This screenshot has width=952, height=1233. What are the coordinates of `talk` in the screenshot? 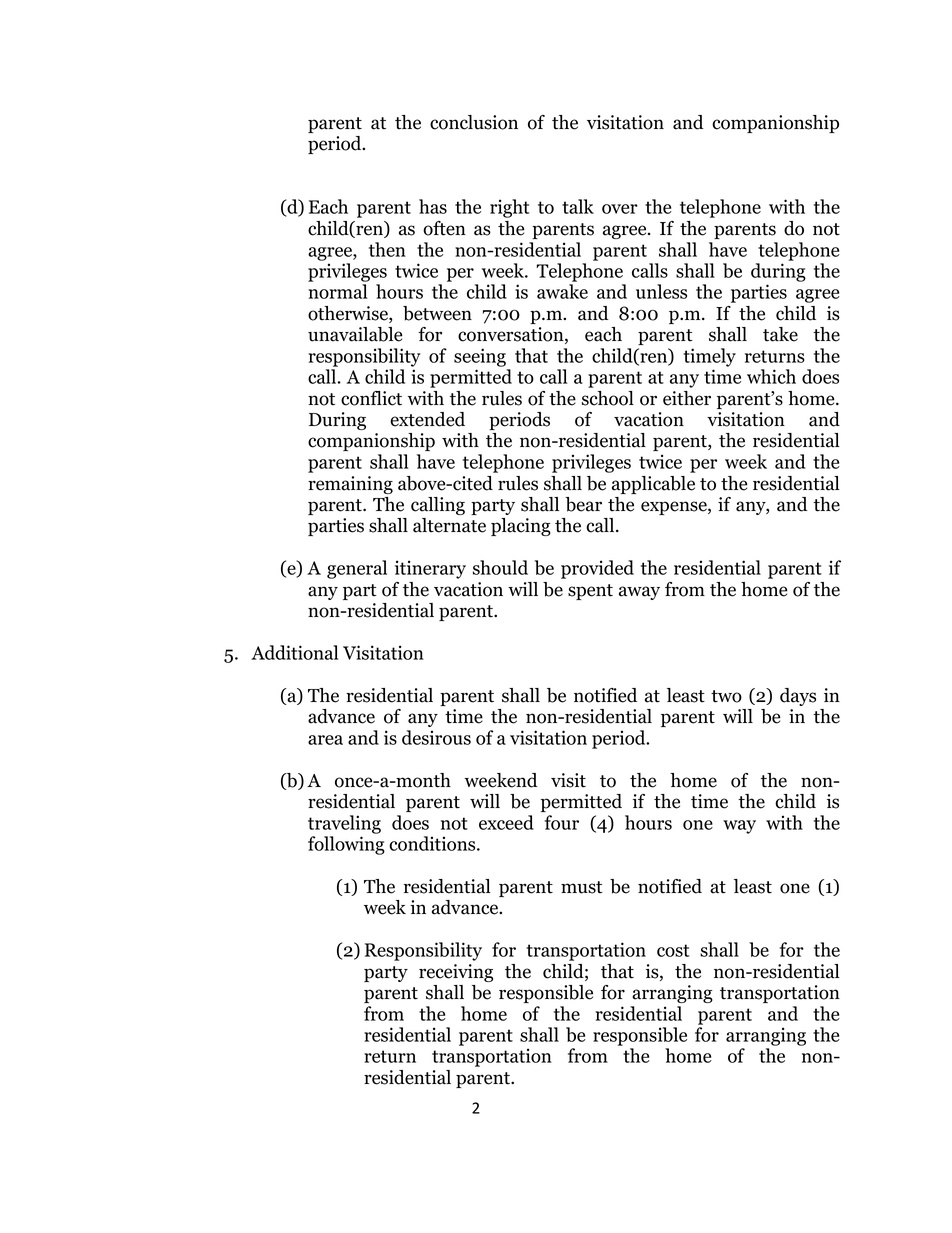 It's located at (578, 206).
